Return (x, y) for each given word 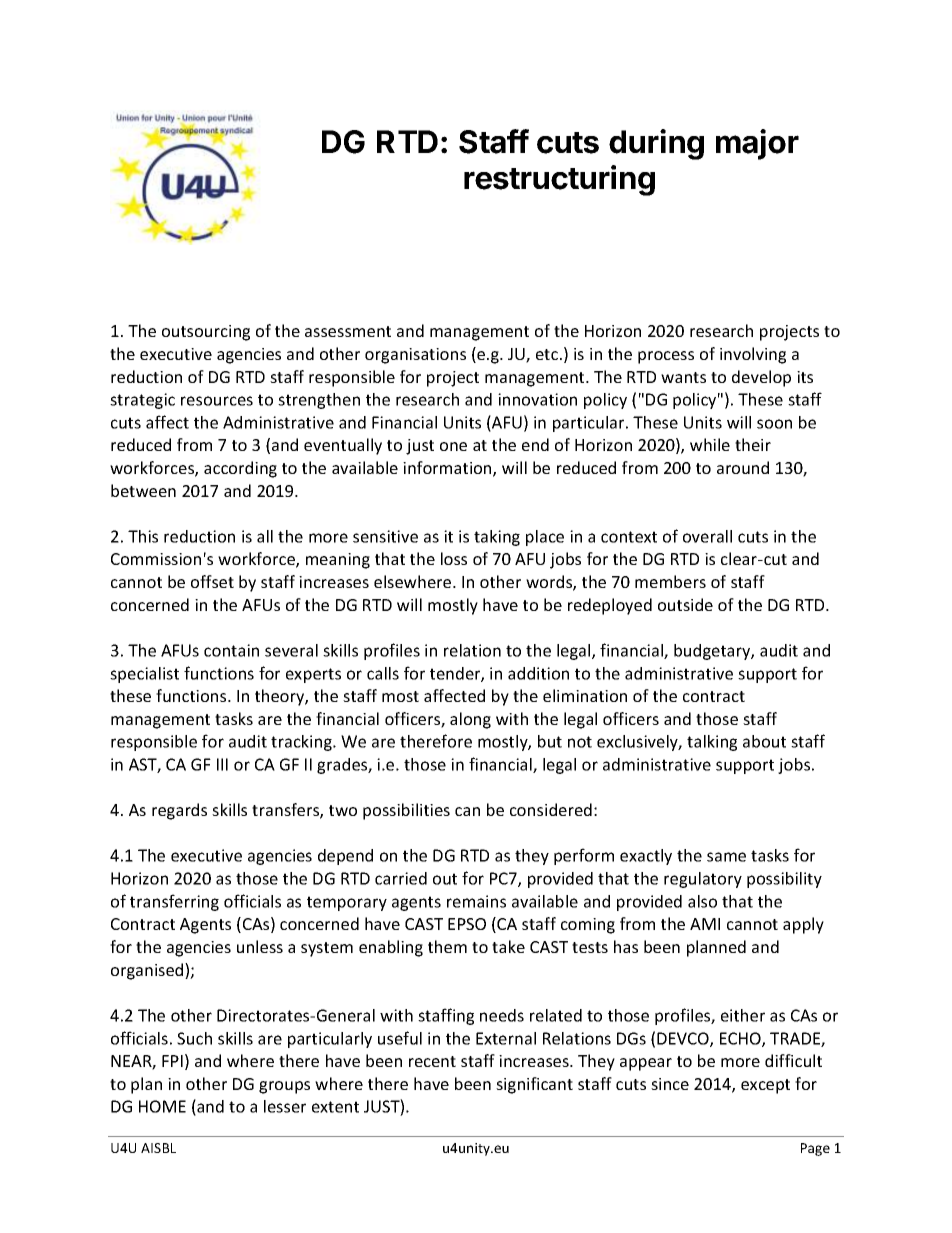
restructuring (559, 180)
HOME (162, 1106)
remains (476, 901)
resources (217, 401)
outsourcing (206, 333)
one (453, 446)
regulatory (703, 880)
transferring (174, 902)
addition (538, 673)
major (757, 144)
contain (231, 650)
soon (774, 424)
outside (685, 604)
